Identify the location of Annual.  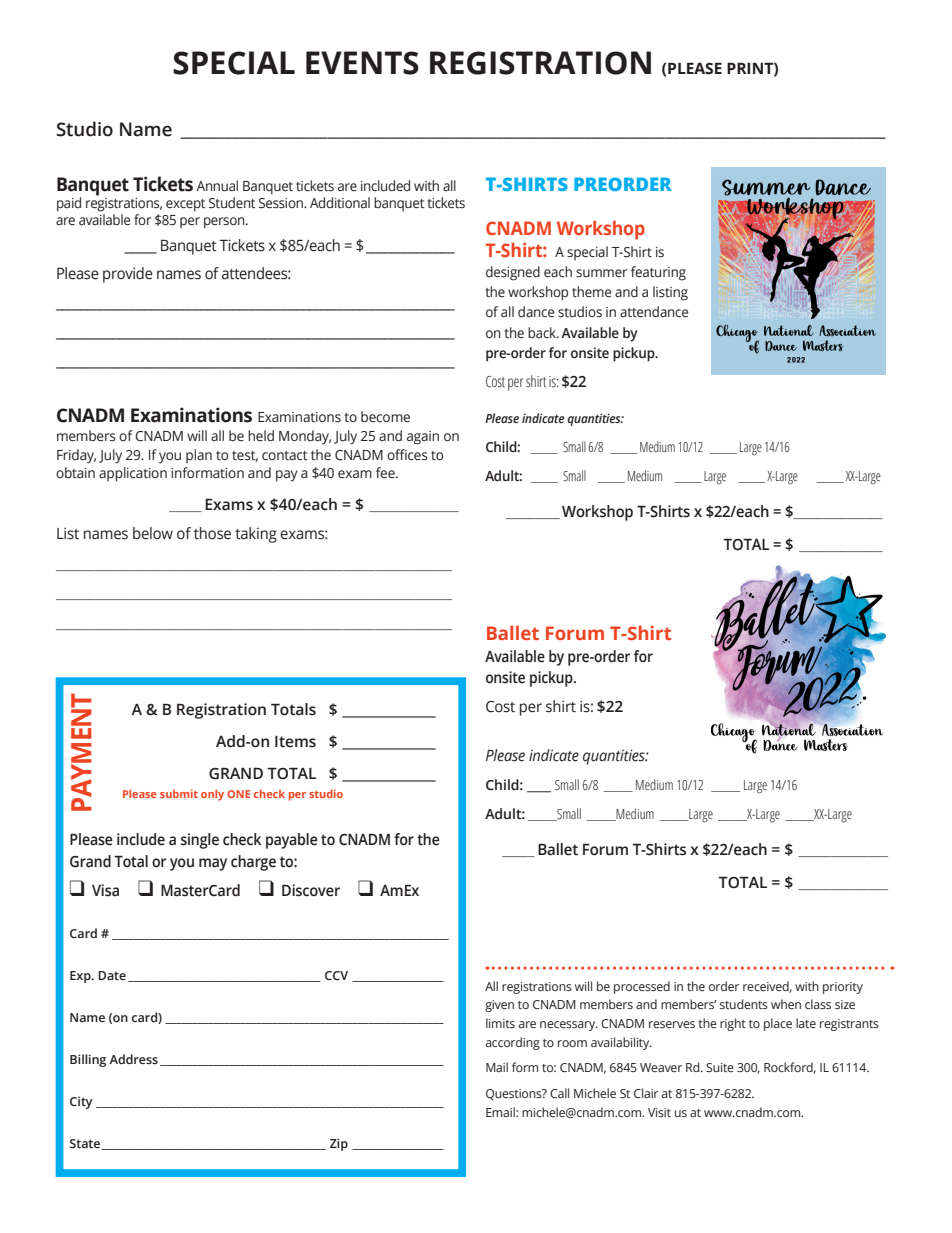
(217, 186).
